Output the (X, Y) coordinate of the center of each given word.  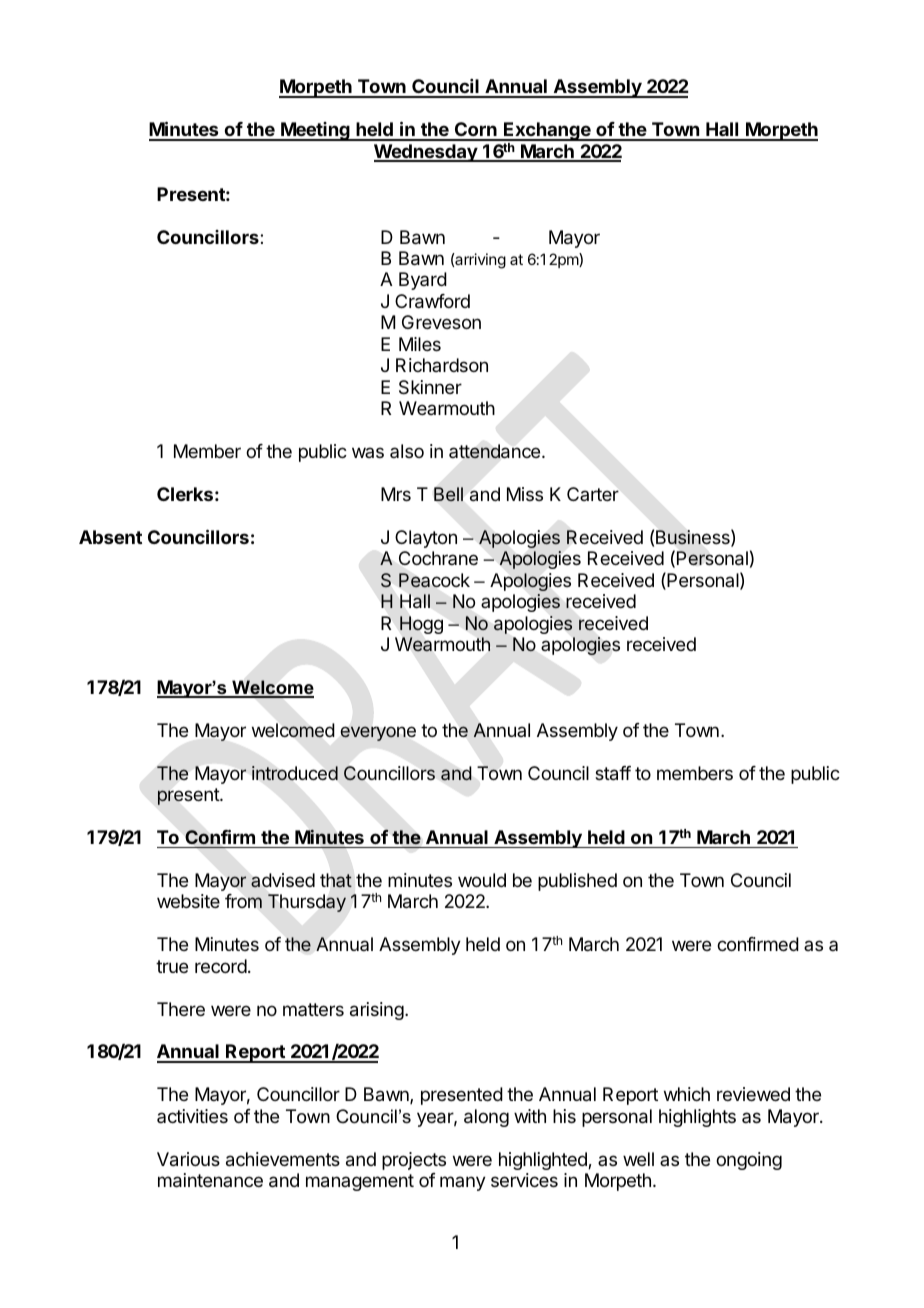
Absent (110, 537)
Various (188, 1159)
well (638, 1159)
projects (414, 1161)
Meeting (315, 131)
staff (613, 773)
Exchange (547, 131)
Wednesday (426, 153)
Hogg (421, 625)
